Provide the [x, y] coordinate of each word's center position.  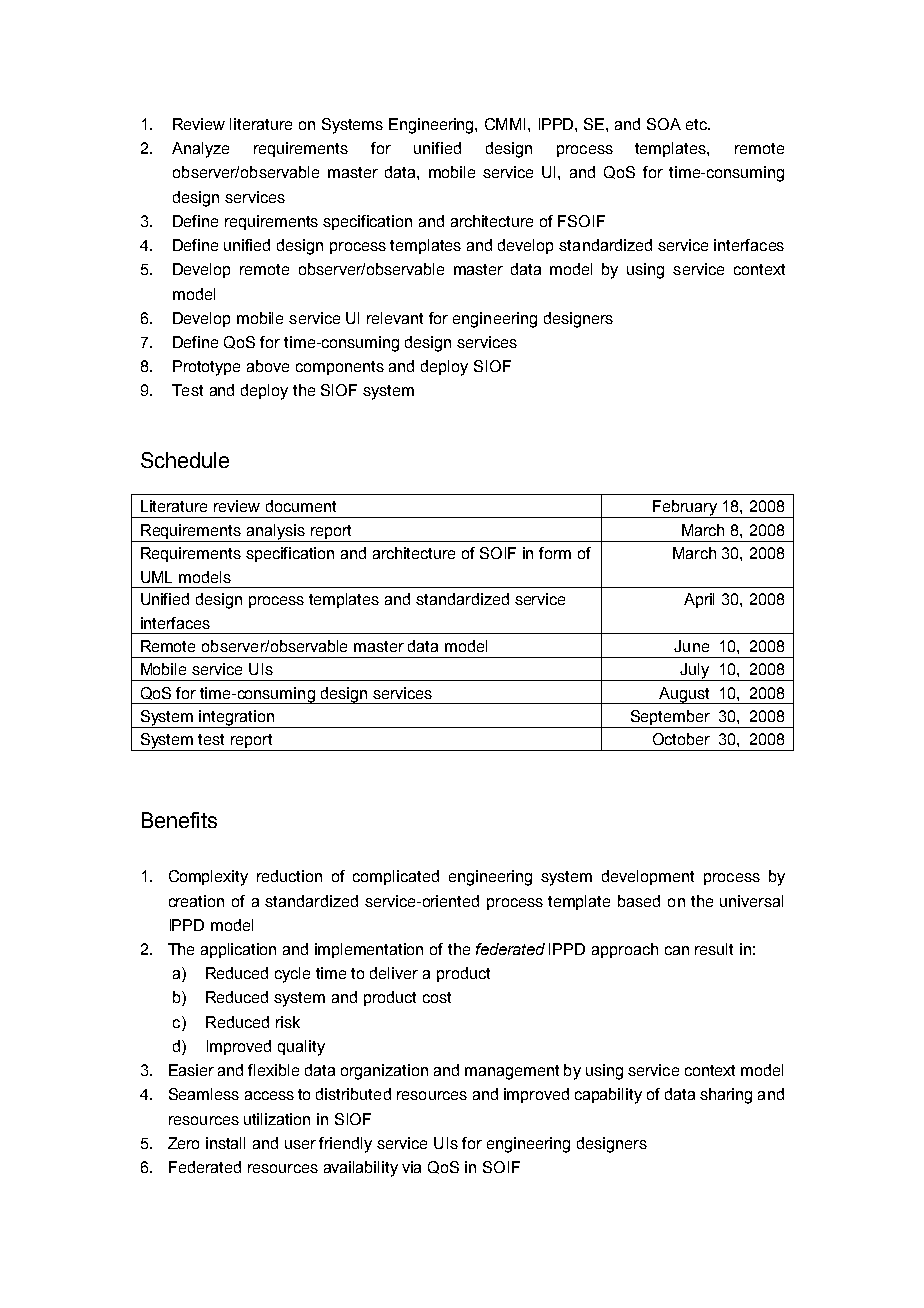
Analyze [200, 150]
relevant [395, 318]
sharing [726, 1096]
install [225, 1143]
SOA [664, 124]
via [411, 1167]
